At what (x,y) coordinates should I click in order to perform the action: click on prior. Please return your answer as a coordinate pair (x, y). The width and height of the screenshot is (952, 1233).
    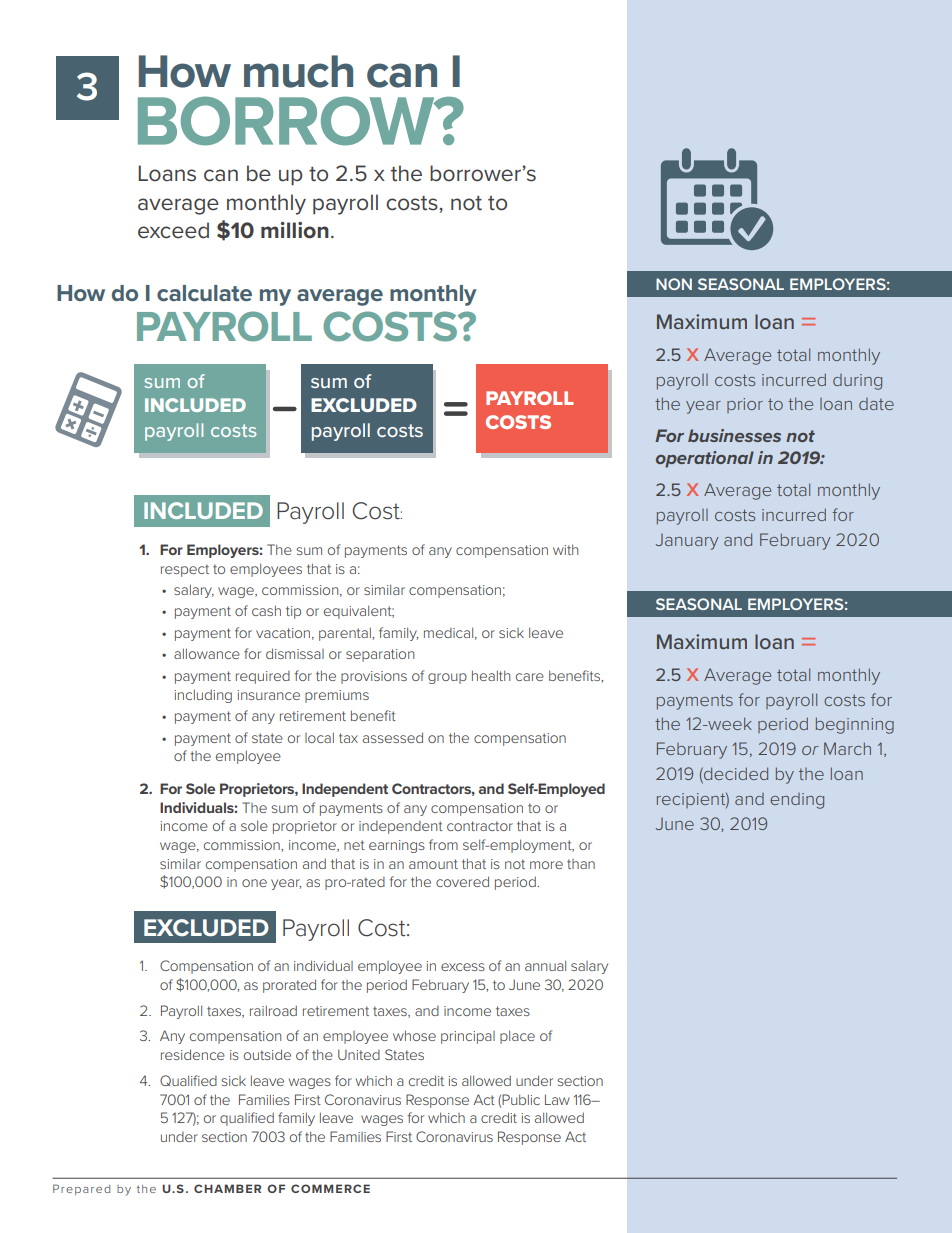
    Looking at the image, I should click on (745, 405).
